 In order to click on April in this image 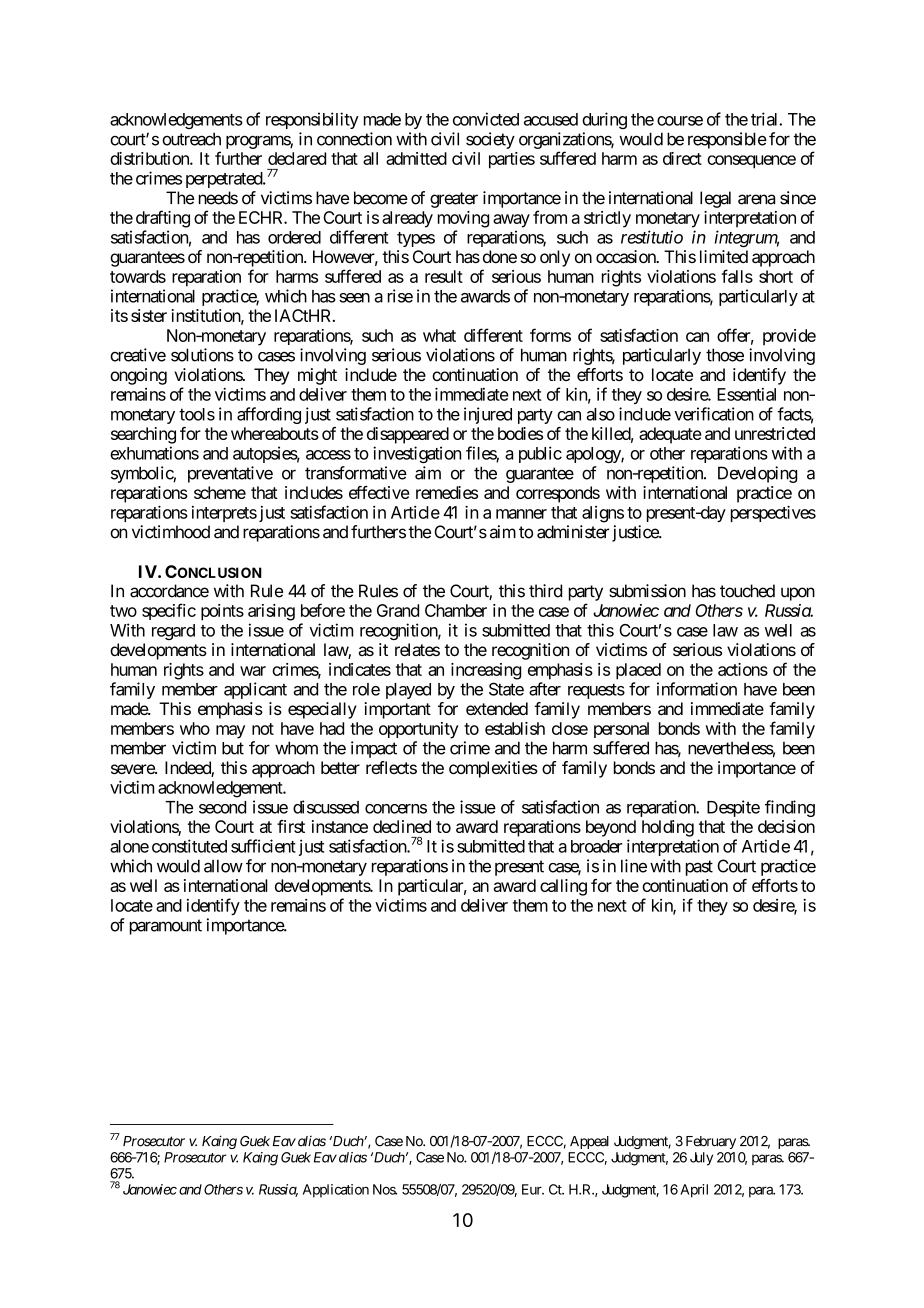, I will do `click(694, 1191)`.
